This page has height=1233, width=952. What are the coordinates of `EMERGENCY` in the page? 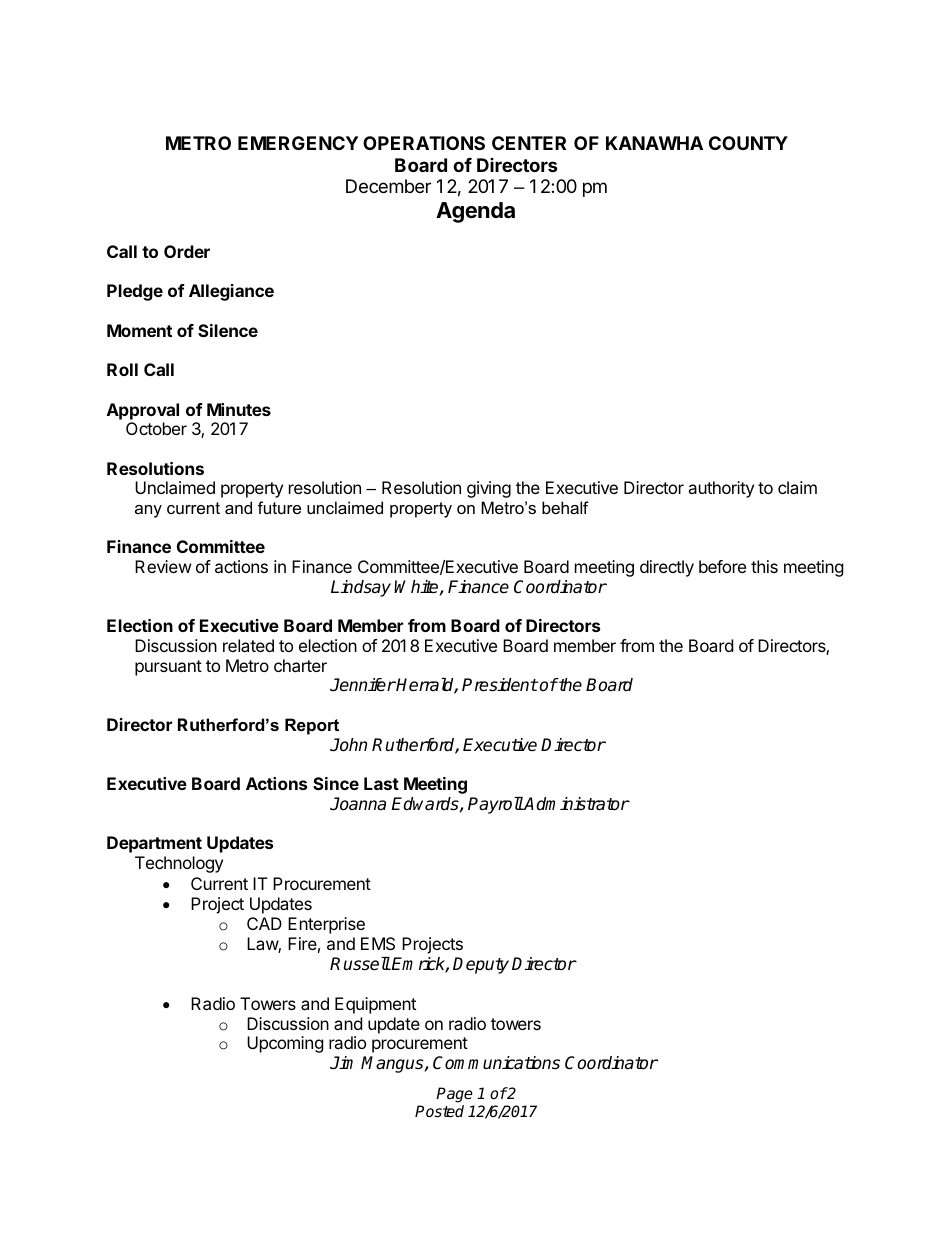 It's located at (298, 143).
